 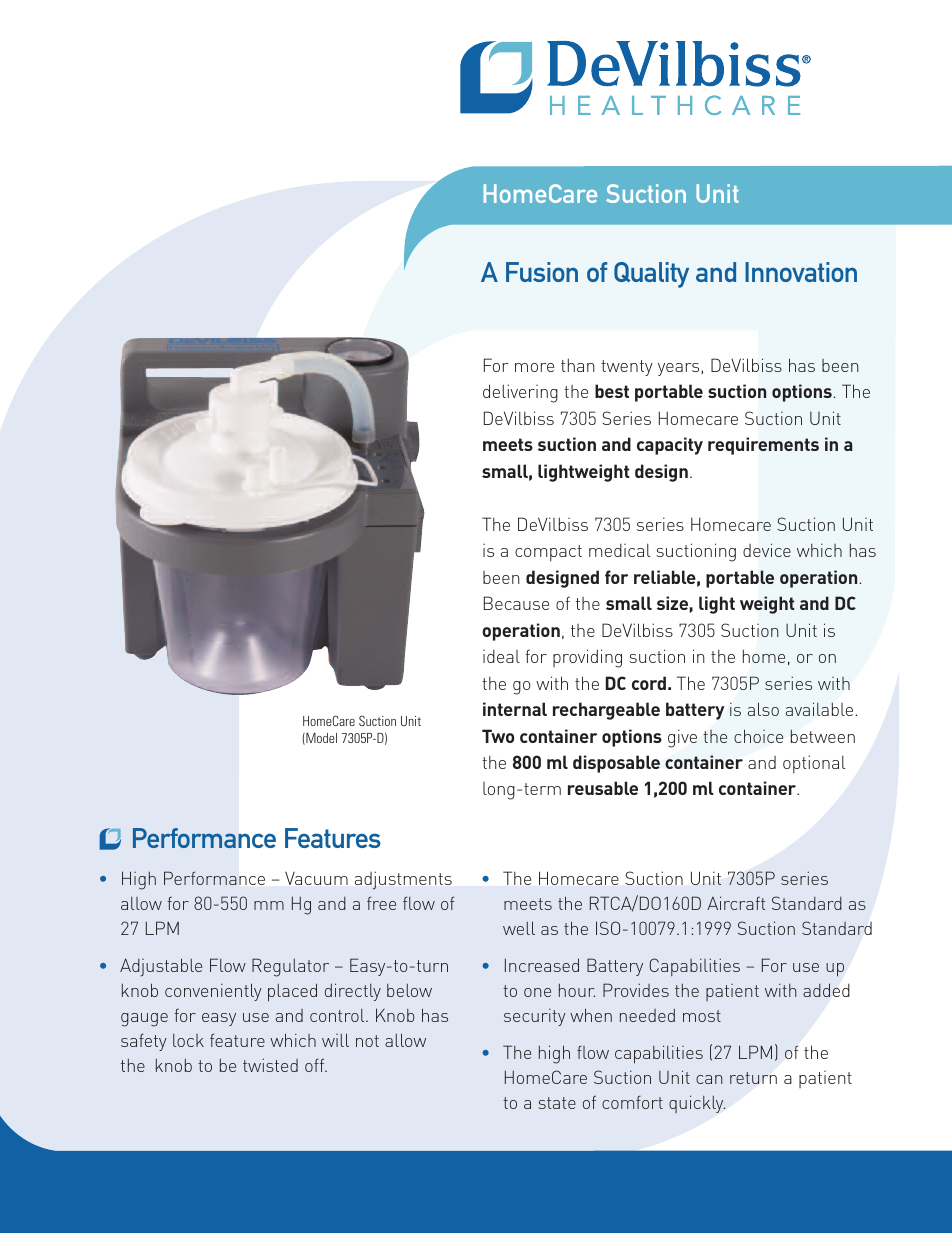 I want to click on Fusion, so click(x=542, y=272).
